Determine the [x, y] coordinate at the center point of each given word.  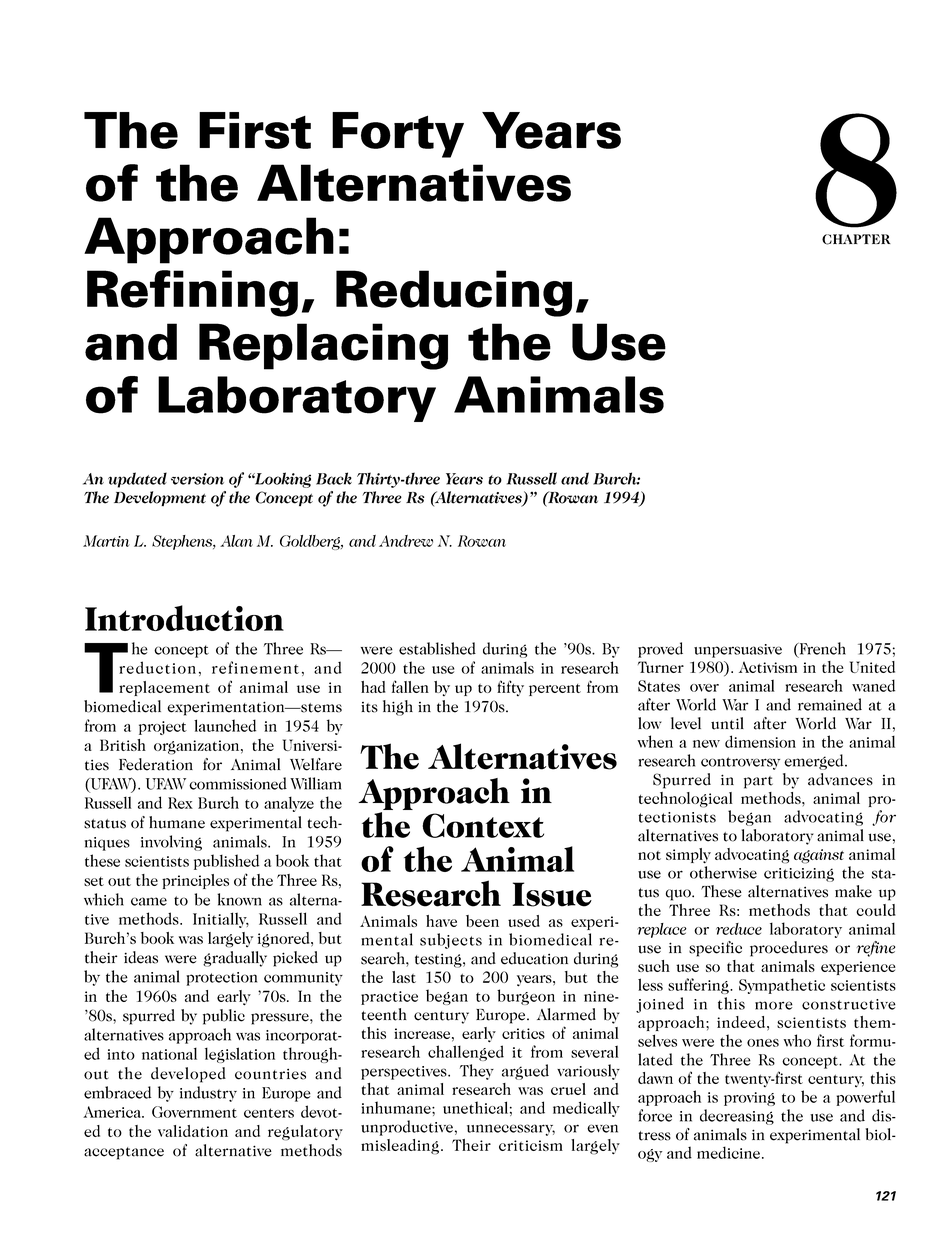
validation [193, 1131]
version [197, 479]
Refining [192, 293]
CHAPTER [856, 239]
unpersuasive [738, 651]
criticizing [799, 875]
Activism [768, 667]
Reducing [454, 293]
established [437, 648]
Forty [398, 135]
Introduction [184, 618]
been [482, 921]
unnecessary [511, 1130]
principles [195, 881]
